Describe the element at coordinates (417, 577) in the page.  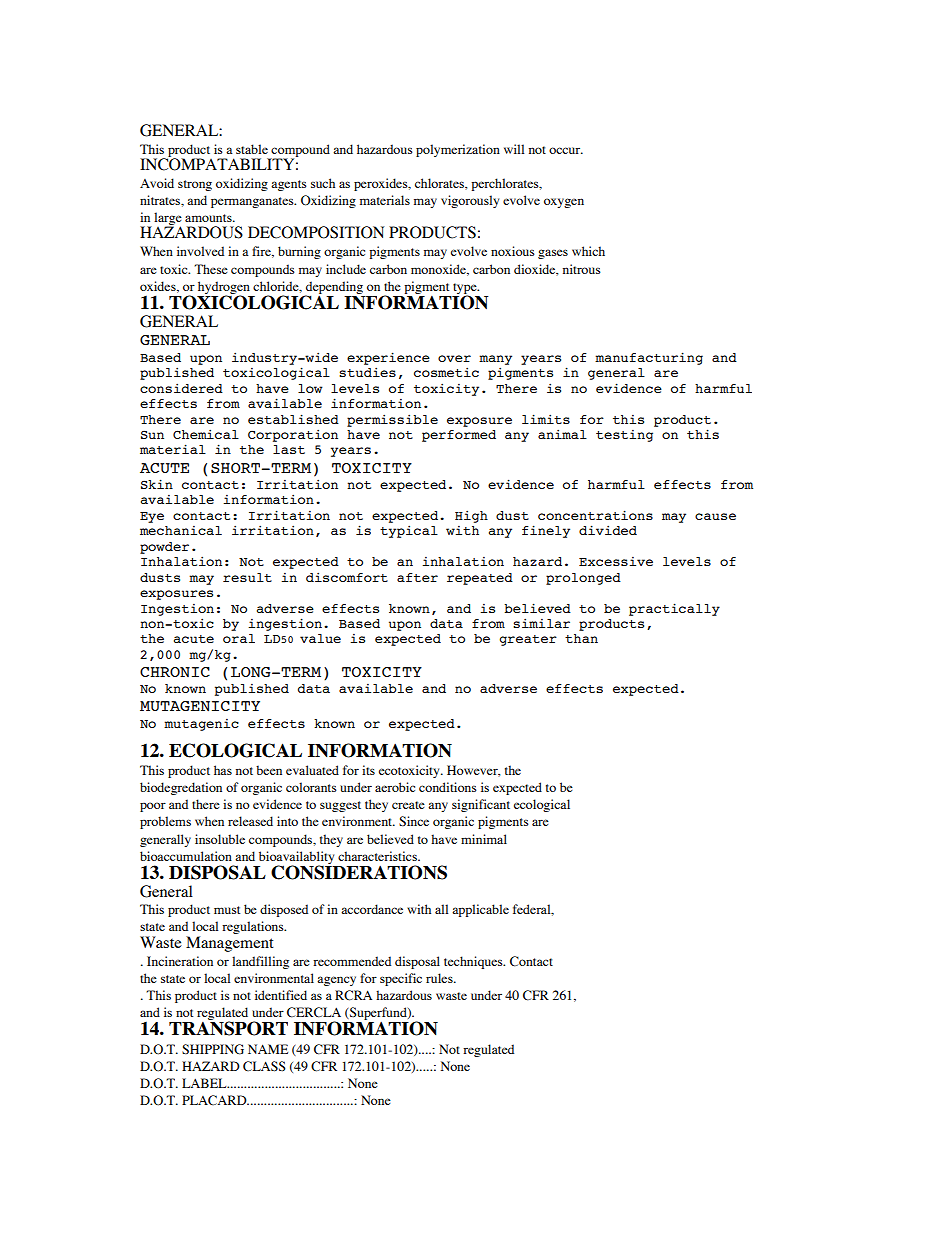
I see `after` at that location.
